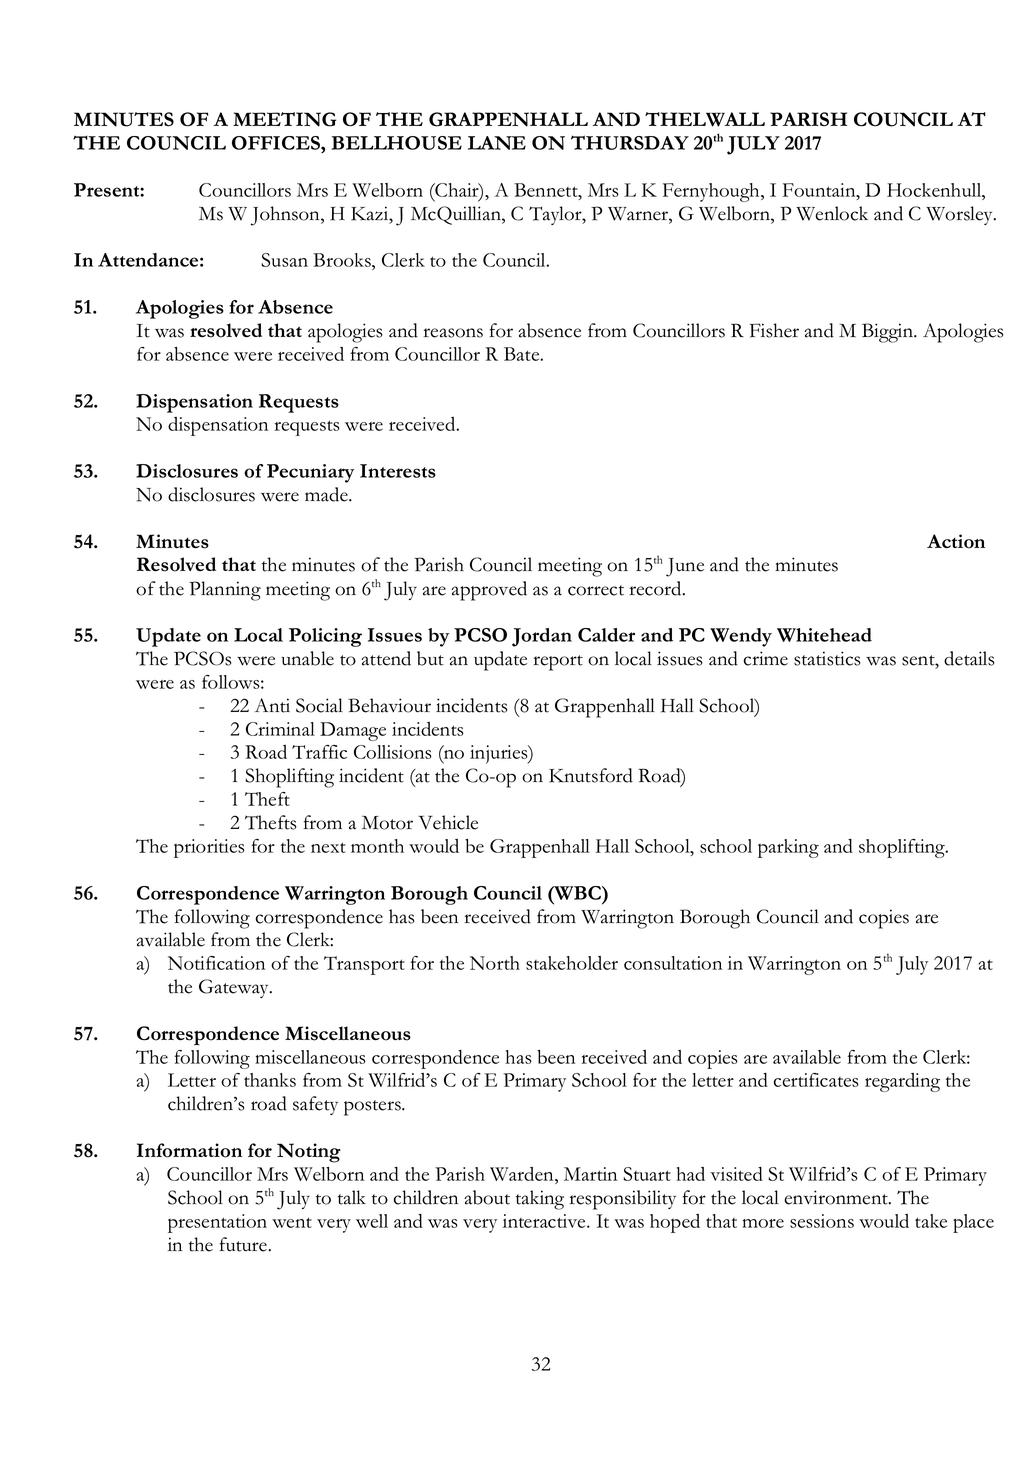 Image resolution: width=1033 pixels, height=1461 pixels. What do you see at coordinates (590, 1174) in the screenshot?
I see `Martin` at bounding box center [590, 1174].
